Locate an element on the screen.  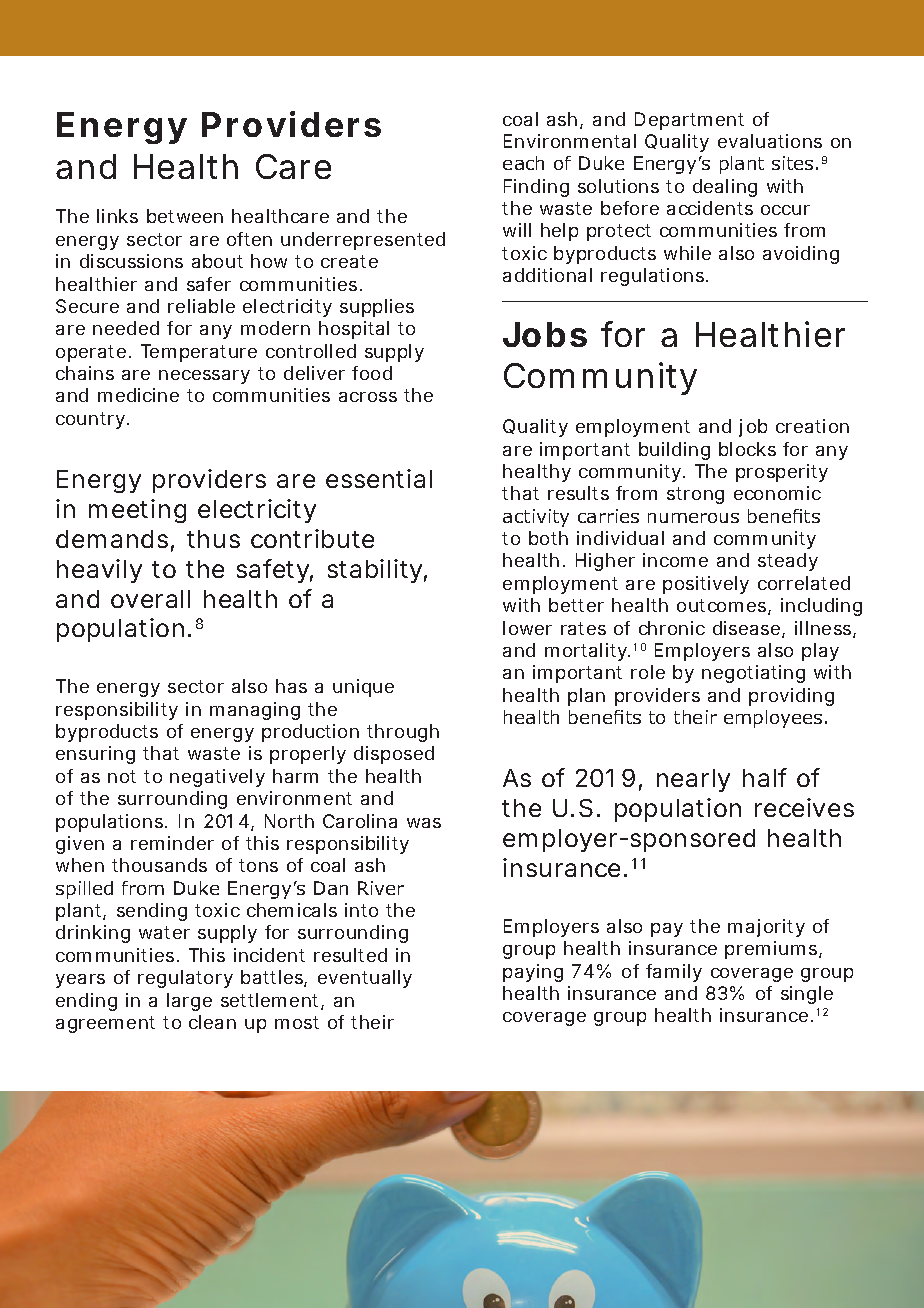
between is located at coordinates (185, 216).
